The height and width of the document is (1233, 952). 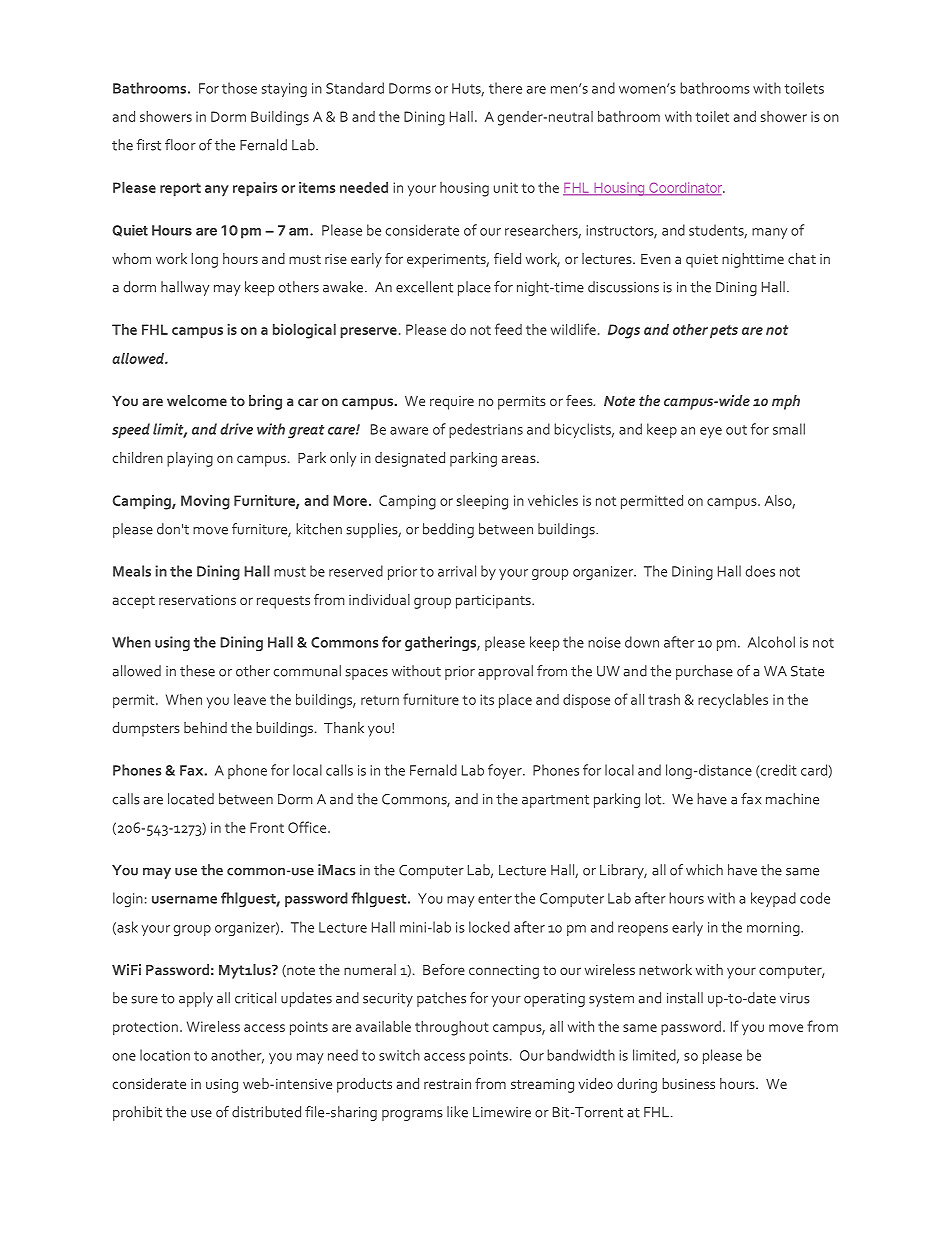 What do you see at coordinates (769, 233) in the document?
I see `many` at bounding box center [769, 233].
